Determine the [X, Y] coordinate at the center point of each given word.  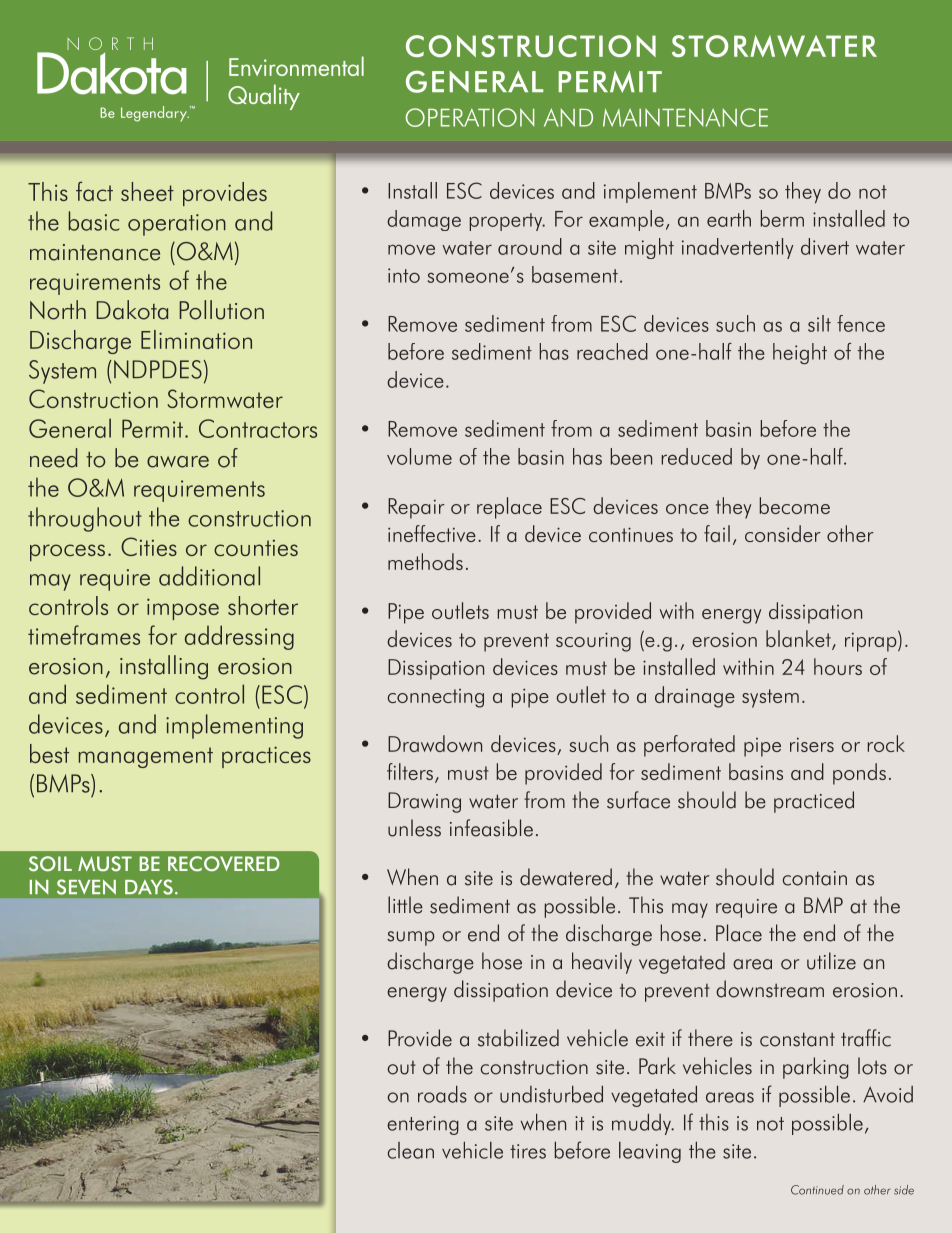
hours [838, 666]
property [507, 222]
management [146, 757]
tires [528, 1151]
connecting [436, 698]
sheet [147, 191]
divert [825, 246]
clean [411, 1150]
